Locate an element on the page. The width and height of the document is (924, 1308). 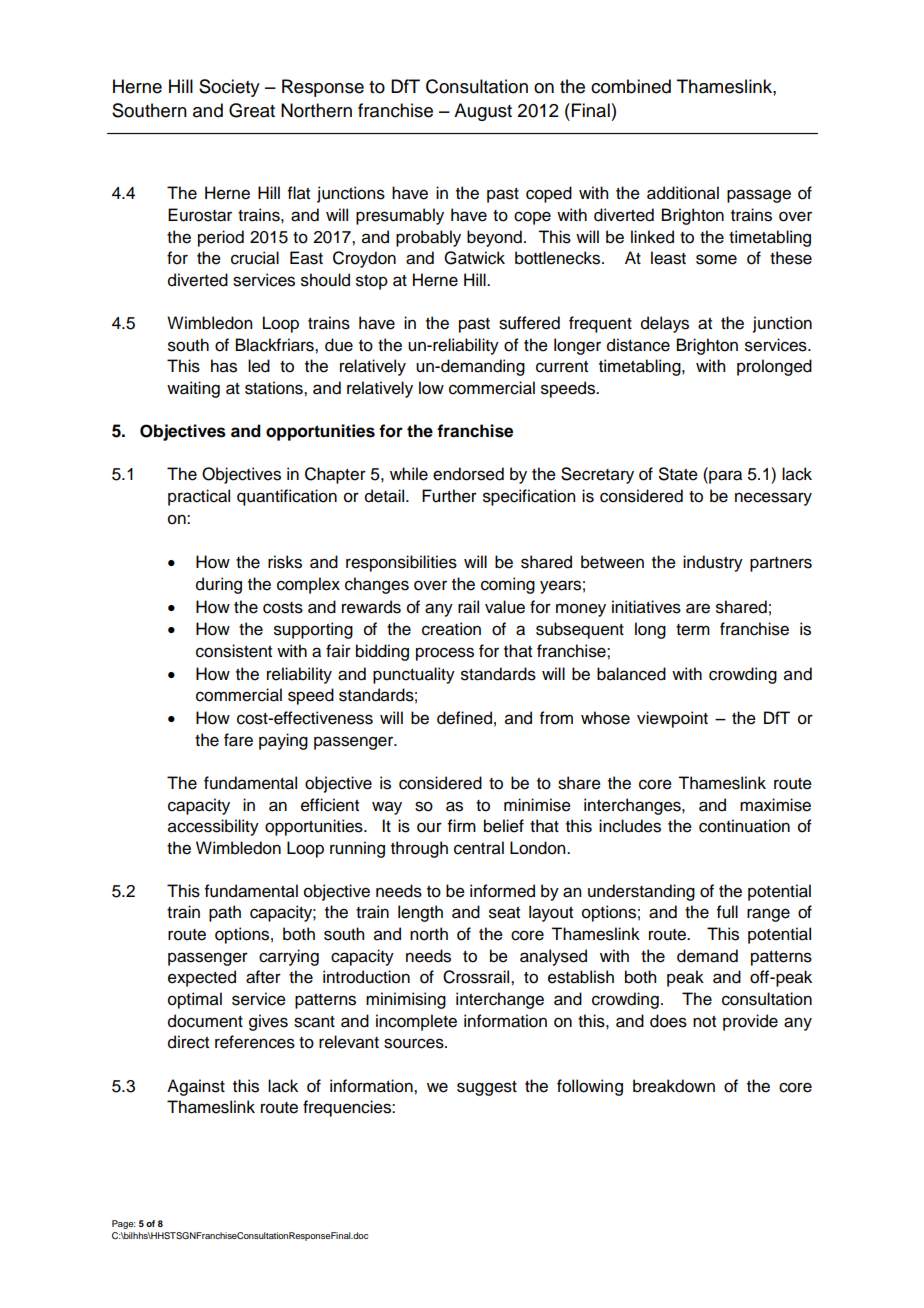
consistent is located at coordinates (234, 651).
